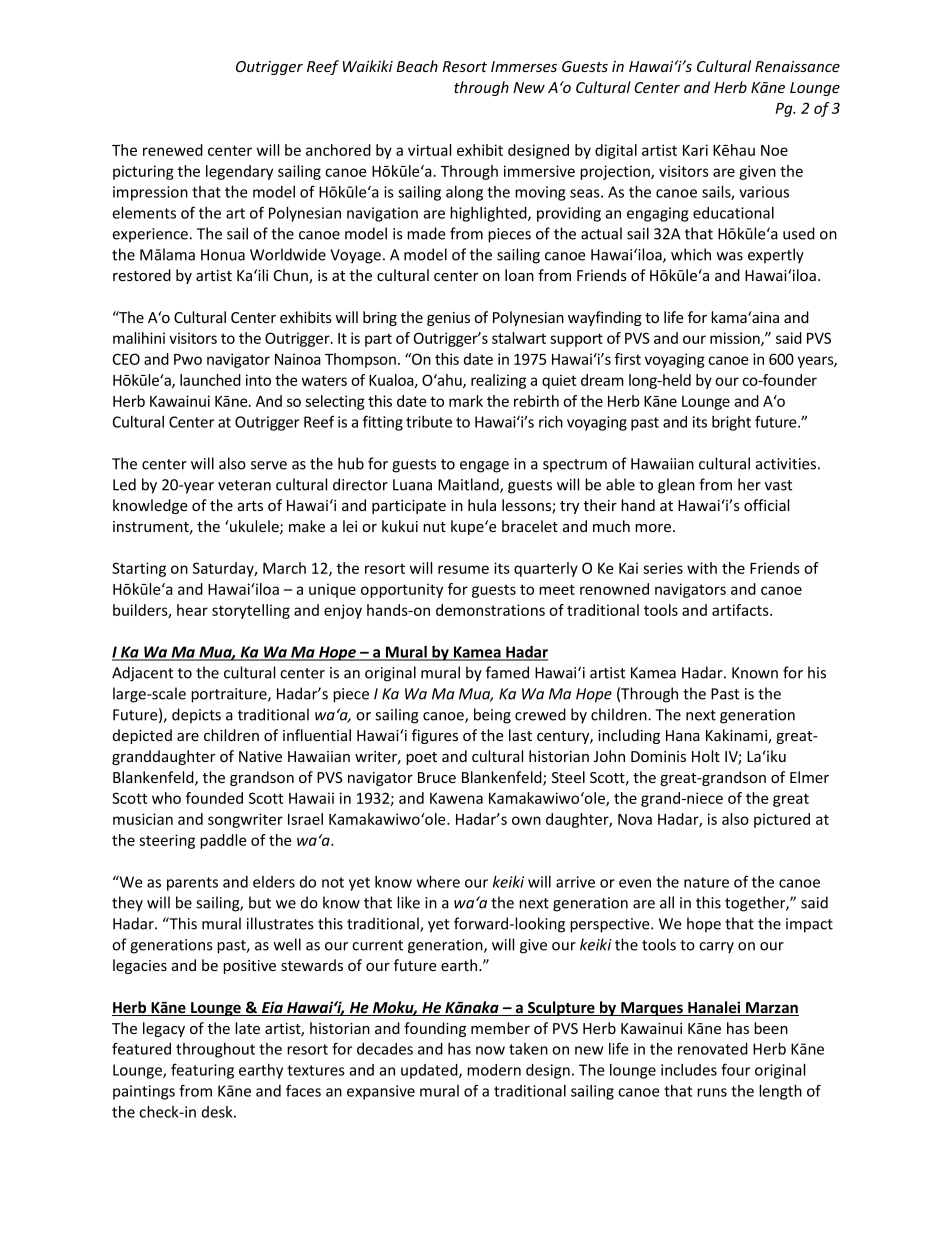 The height and width of the screenshot is (1233, 952). Describe the element at coordinates (173, 150) in the screenshot. I see `renewed` at that location.
